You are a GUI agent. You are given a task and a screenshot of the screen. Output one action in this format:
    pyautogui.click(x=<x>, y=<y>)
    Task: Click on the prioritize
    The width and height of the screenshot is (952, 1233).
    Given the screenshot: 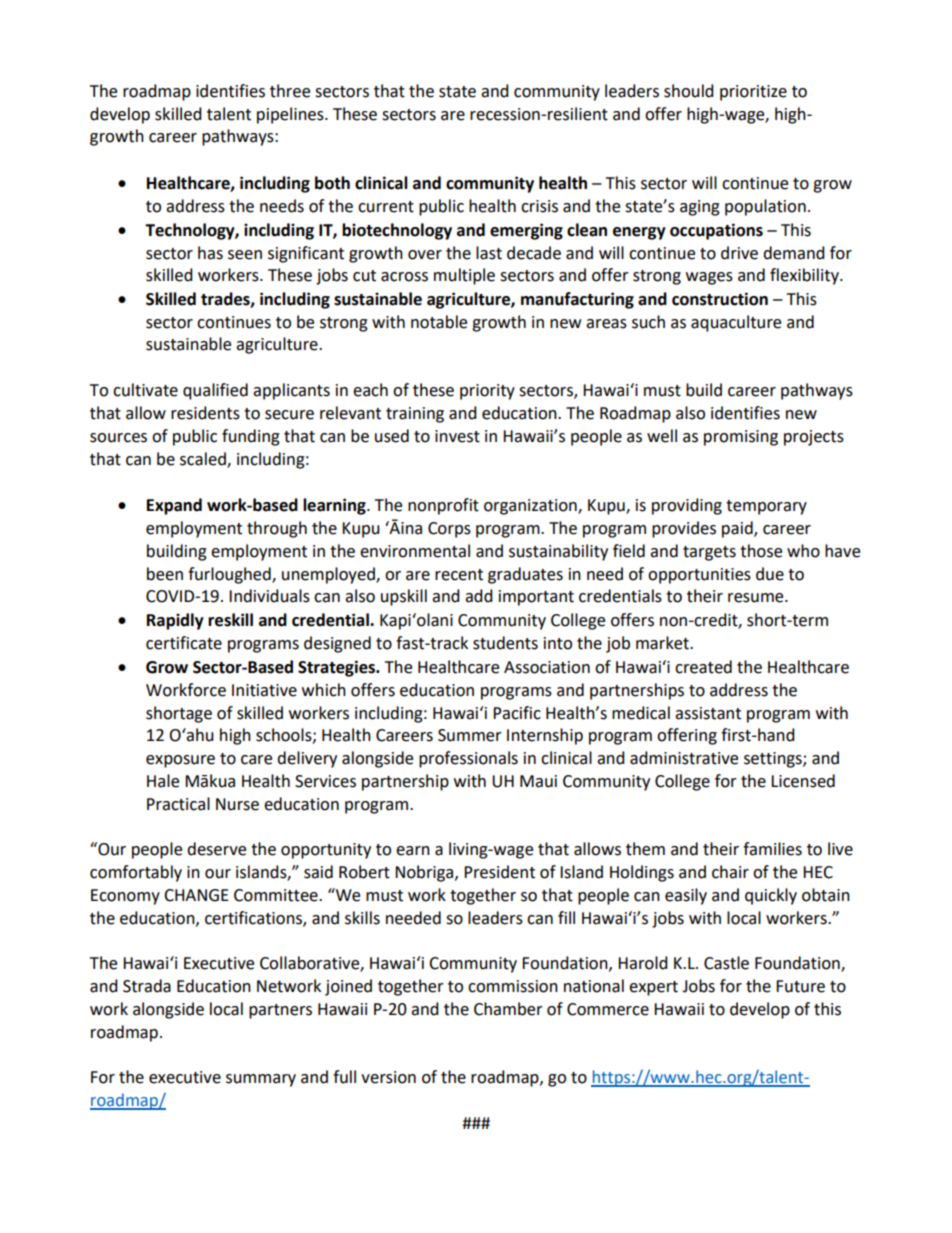 What is the action you would take?
    pyautogui.click(x=753, y=93)
